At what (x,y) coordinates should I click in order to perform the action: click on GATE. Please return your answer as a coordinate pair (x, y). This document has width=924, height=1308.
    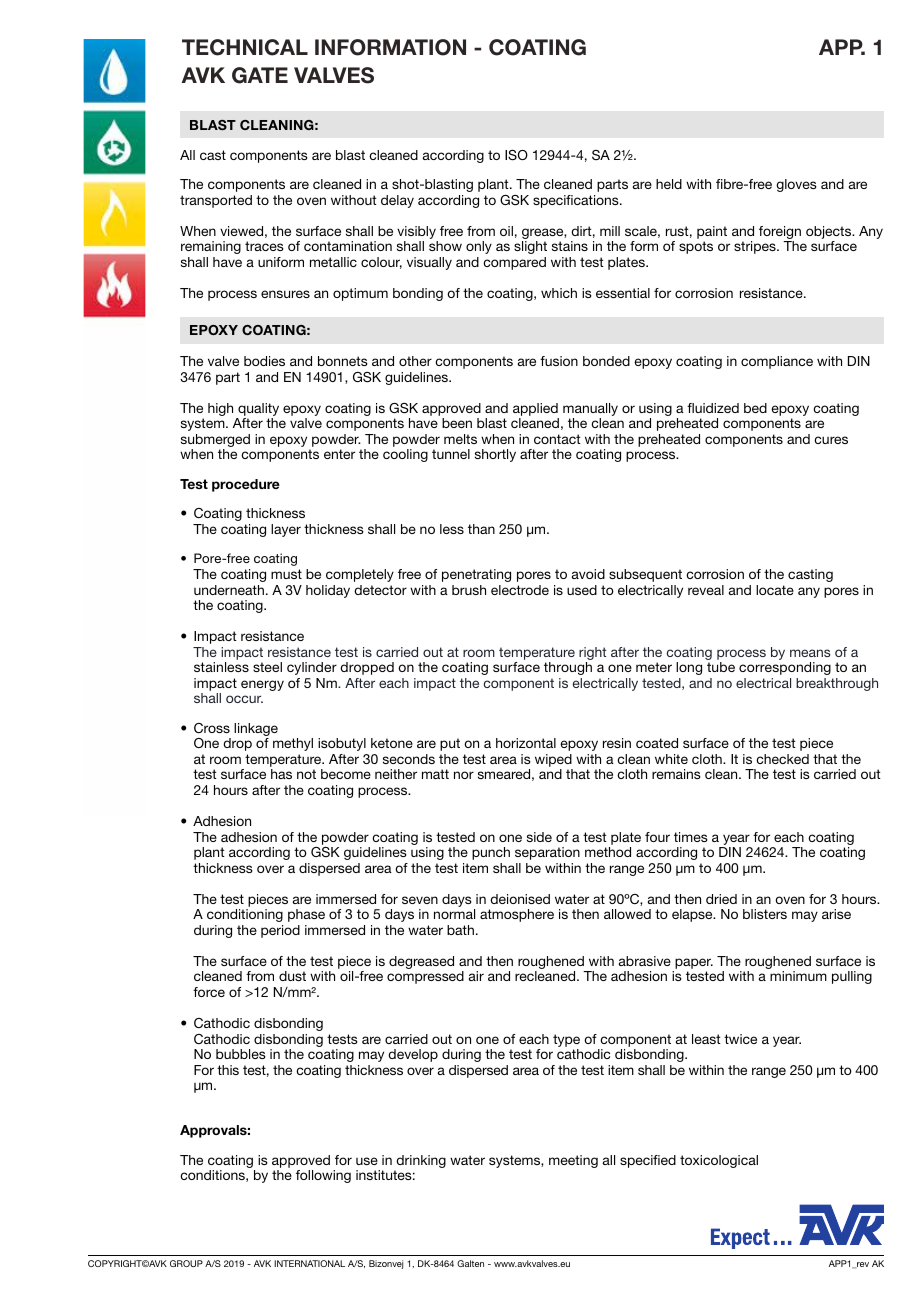
    Looking at the image, I should click on (260, 75).
